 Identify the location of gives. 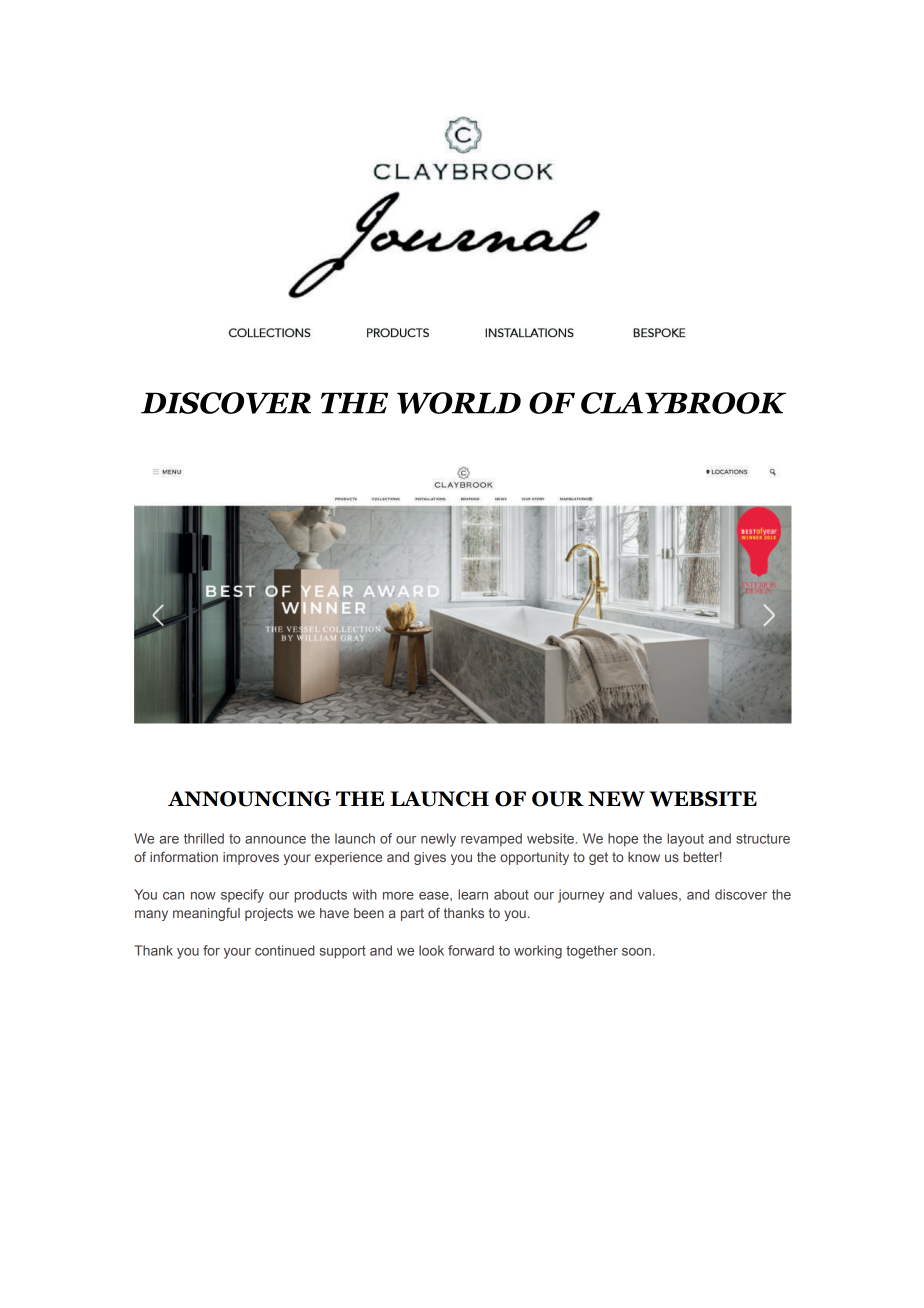
(430, 858).
